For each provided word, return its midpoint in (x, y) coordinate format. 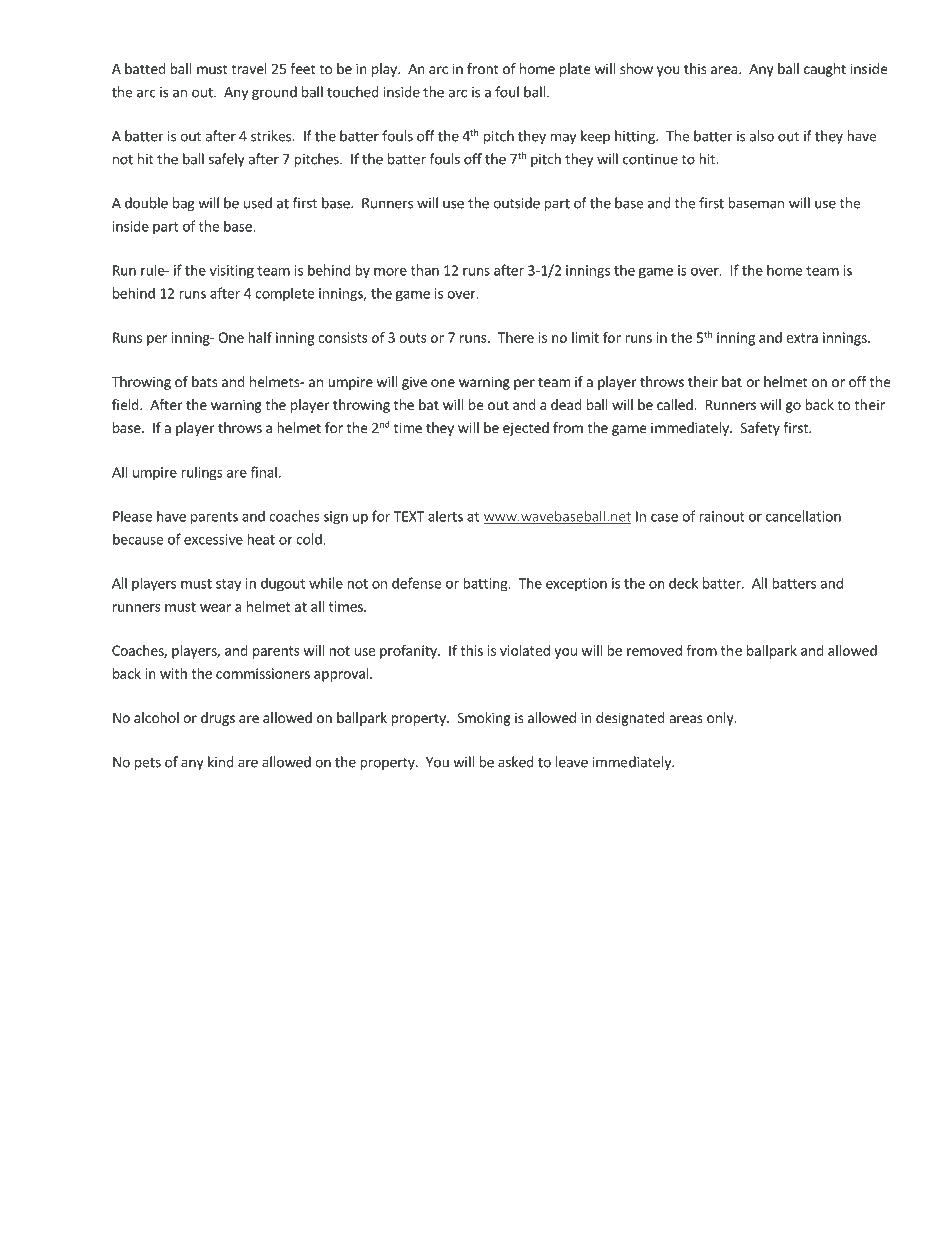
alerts (445, 516)
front (483, 68)
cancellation (803, 516)
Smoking (484, 719)
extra (802, 338)
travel (249, 68)
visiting (232, 272)
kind (221, 762)
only (721, 719)
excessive (213, 539)
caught (825, 70)
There (516, 337)
